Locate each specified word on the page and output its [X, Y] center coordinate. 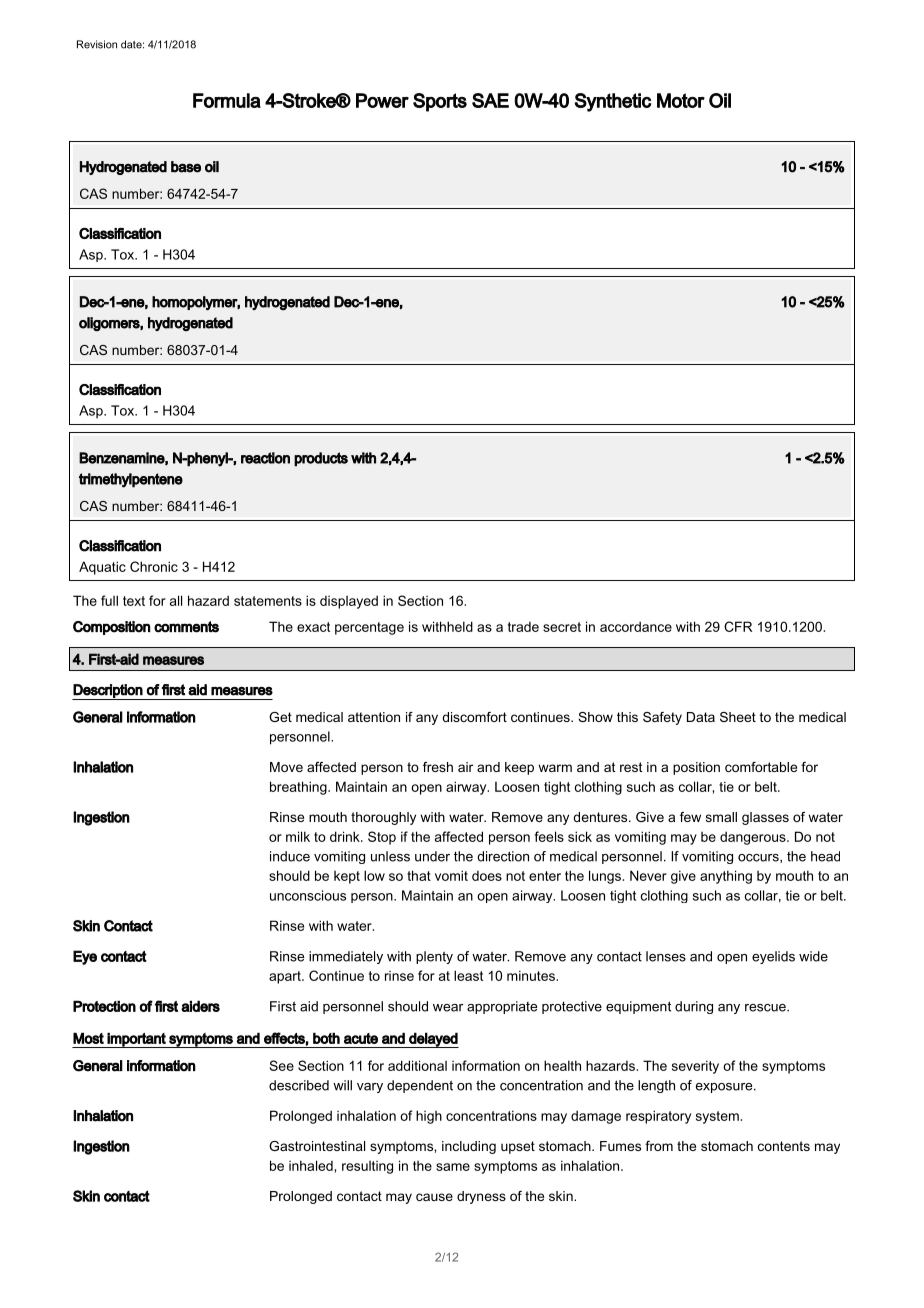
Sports [440, 102]
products [321, 459]
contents [784, 1146]
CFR [738, 626]
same [453, 1167]
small [721, 817]
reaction [265, 458]
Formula [227, 100]
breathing [299, 788]
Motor [681, 100]
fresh [438, 767]
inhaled [311, 1165]
